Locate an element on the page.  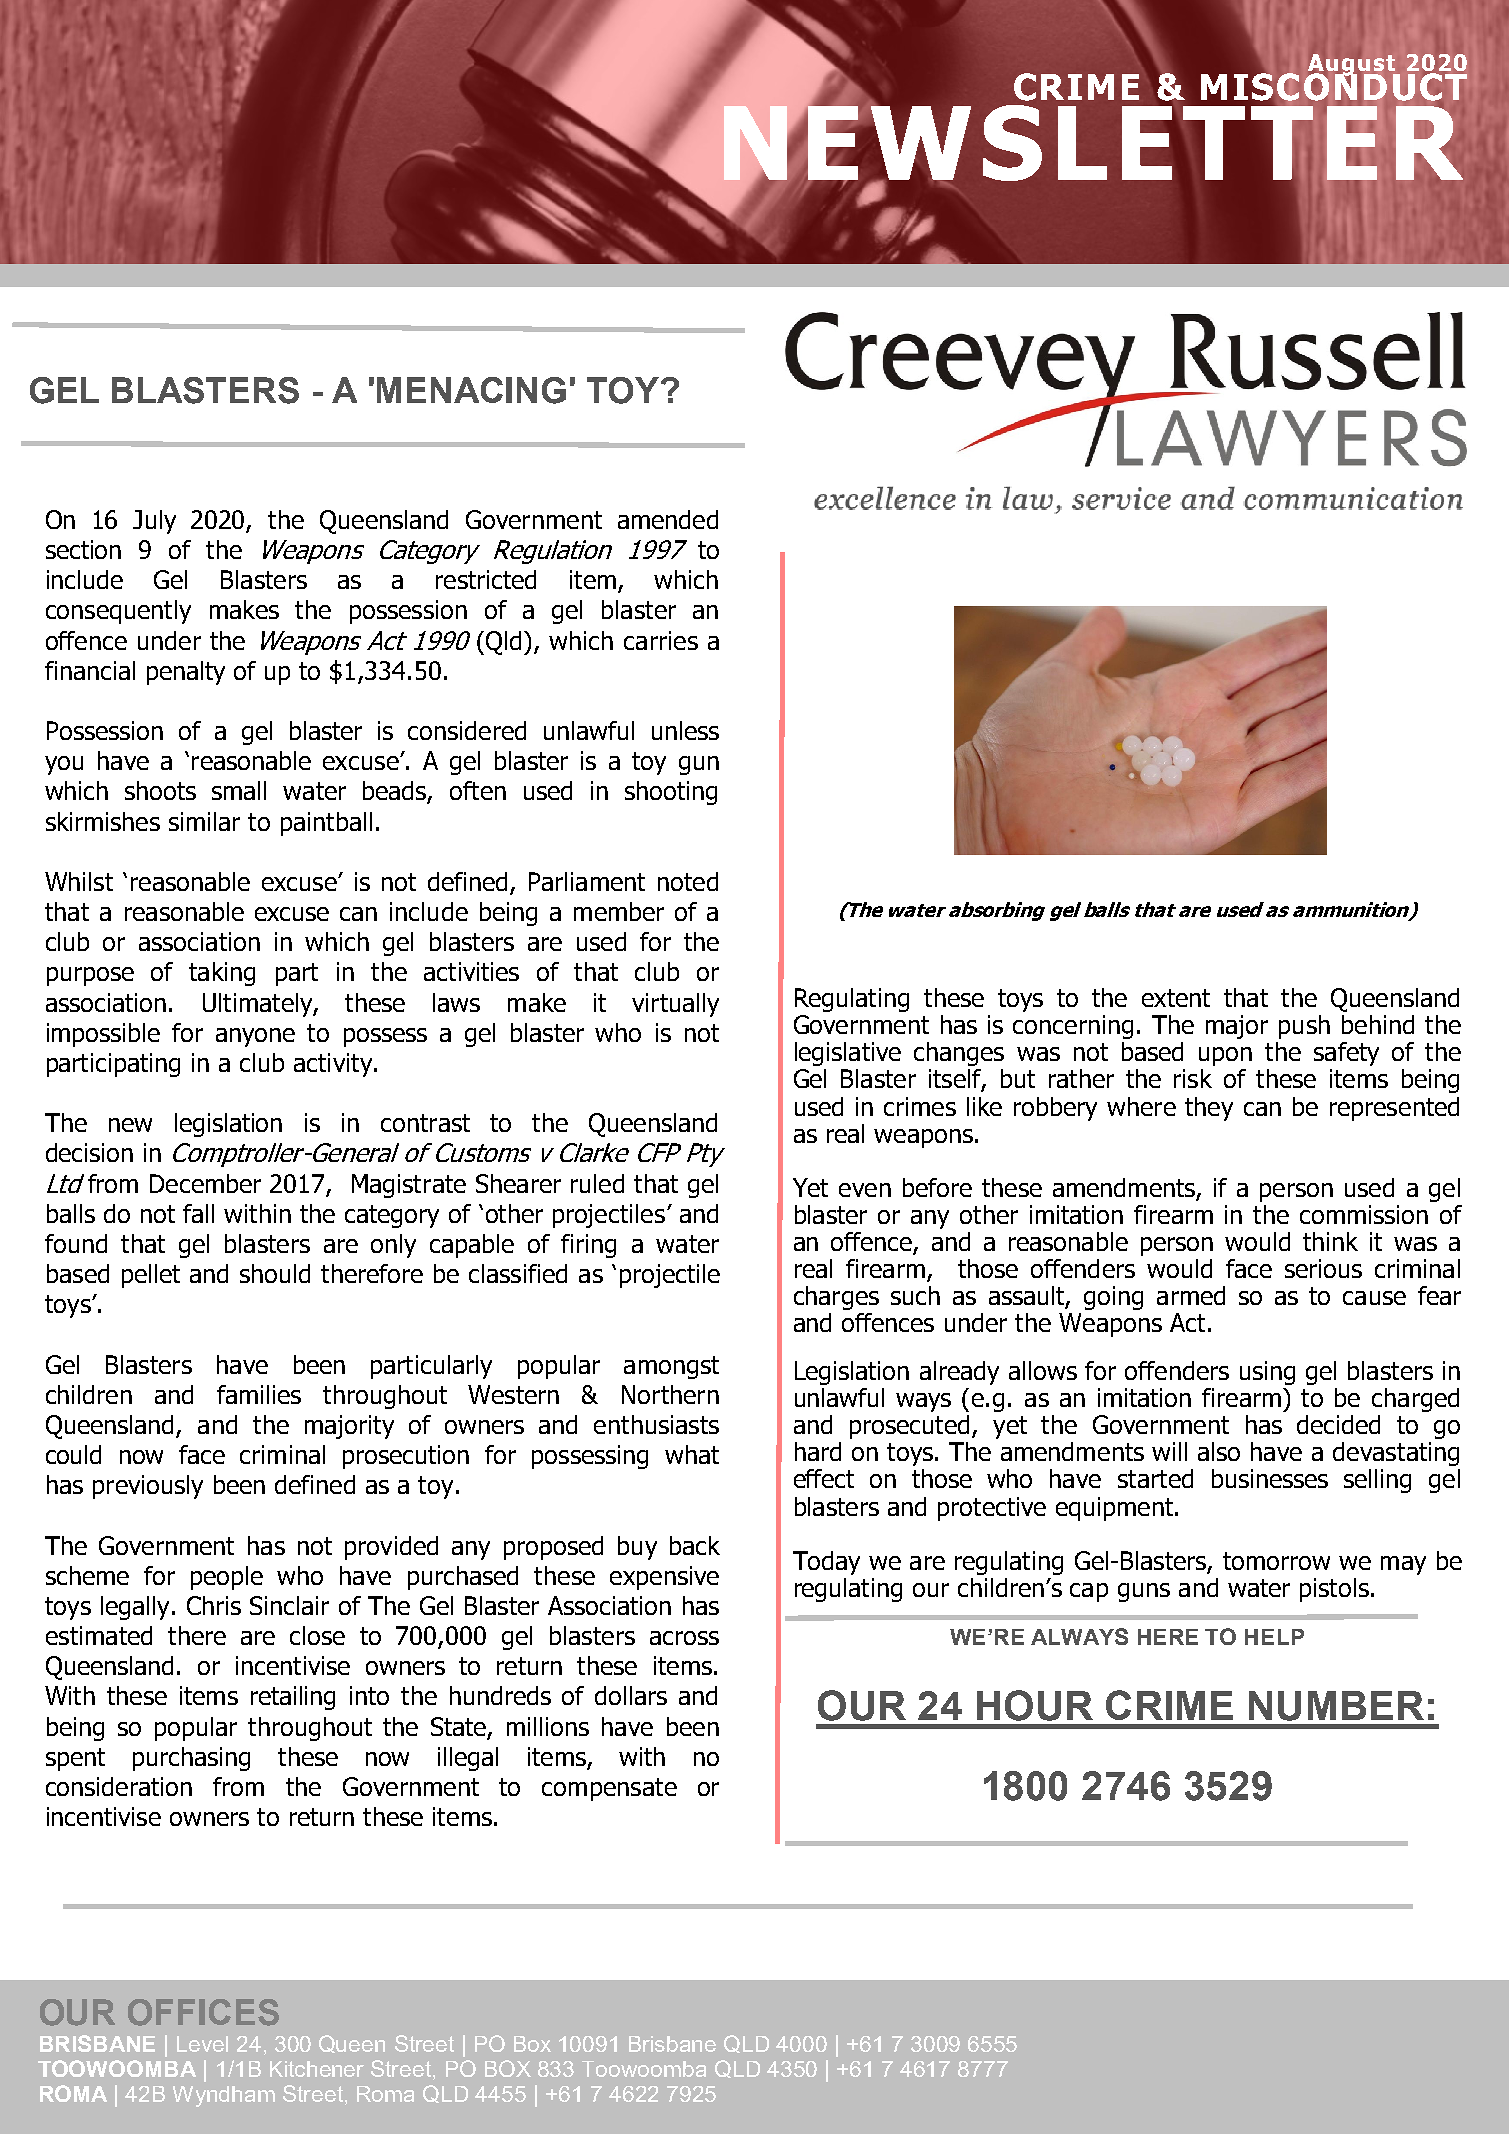
charges is located at coordinates (836, 1298).
